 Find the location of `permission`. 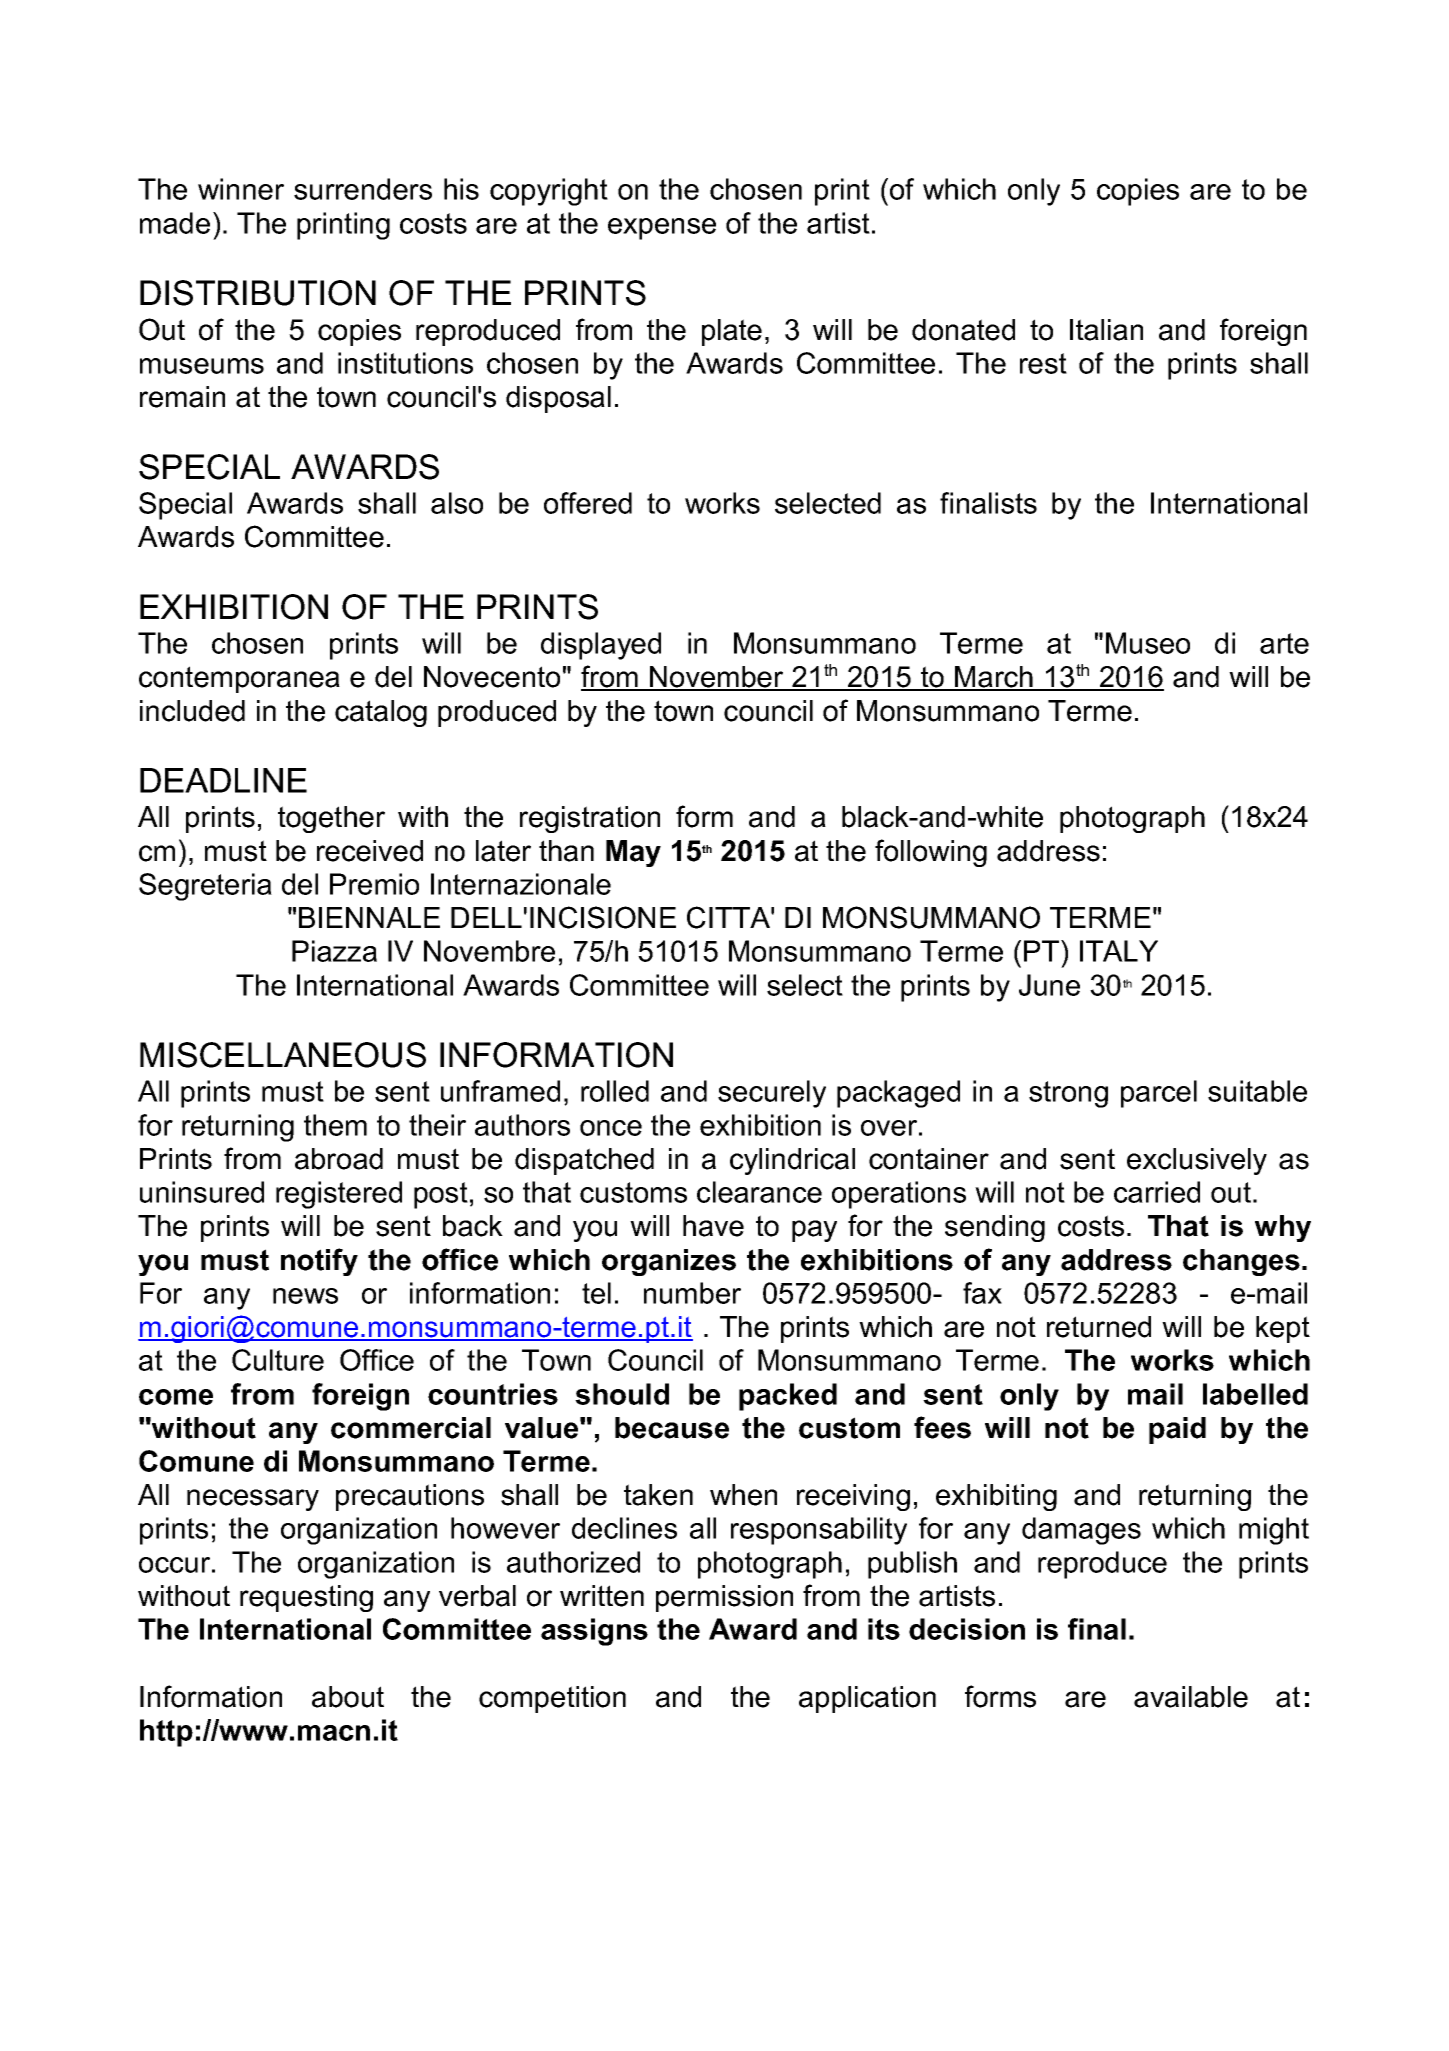

permission is located at coordinates (724, 1598).
